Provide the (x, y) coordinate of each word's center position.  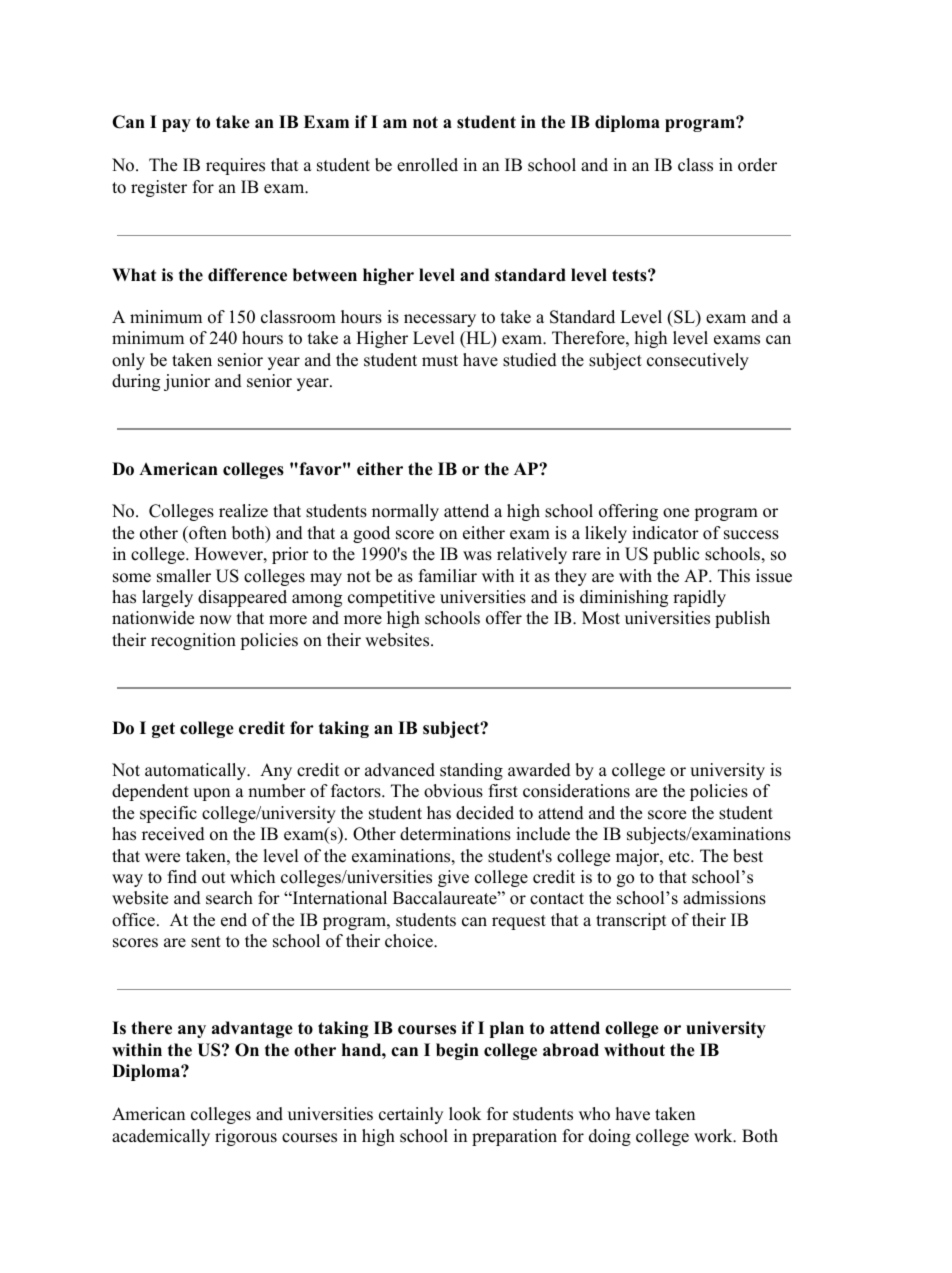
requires (235, 166)
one (676, 513)
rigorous (246, 1137)
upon (211, 794)
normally (405, 512)
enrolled (427, 165)
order (757, 165)
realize (243, 511)
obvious (453, 791)
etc (679, 857)
